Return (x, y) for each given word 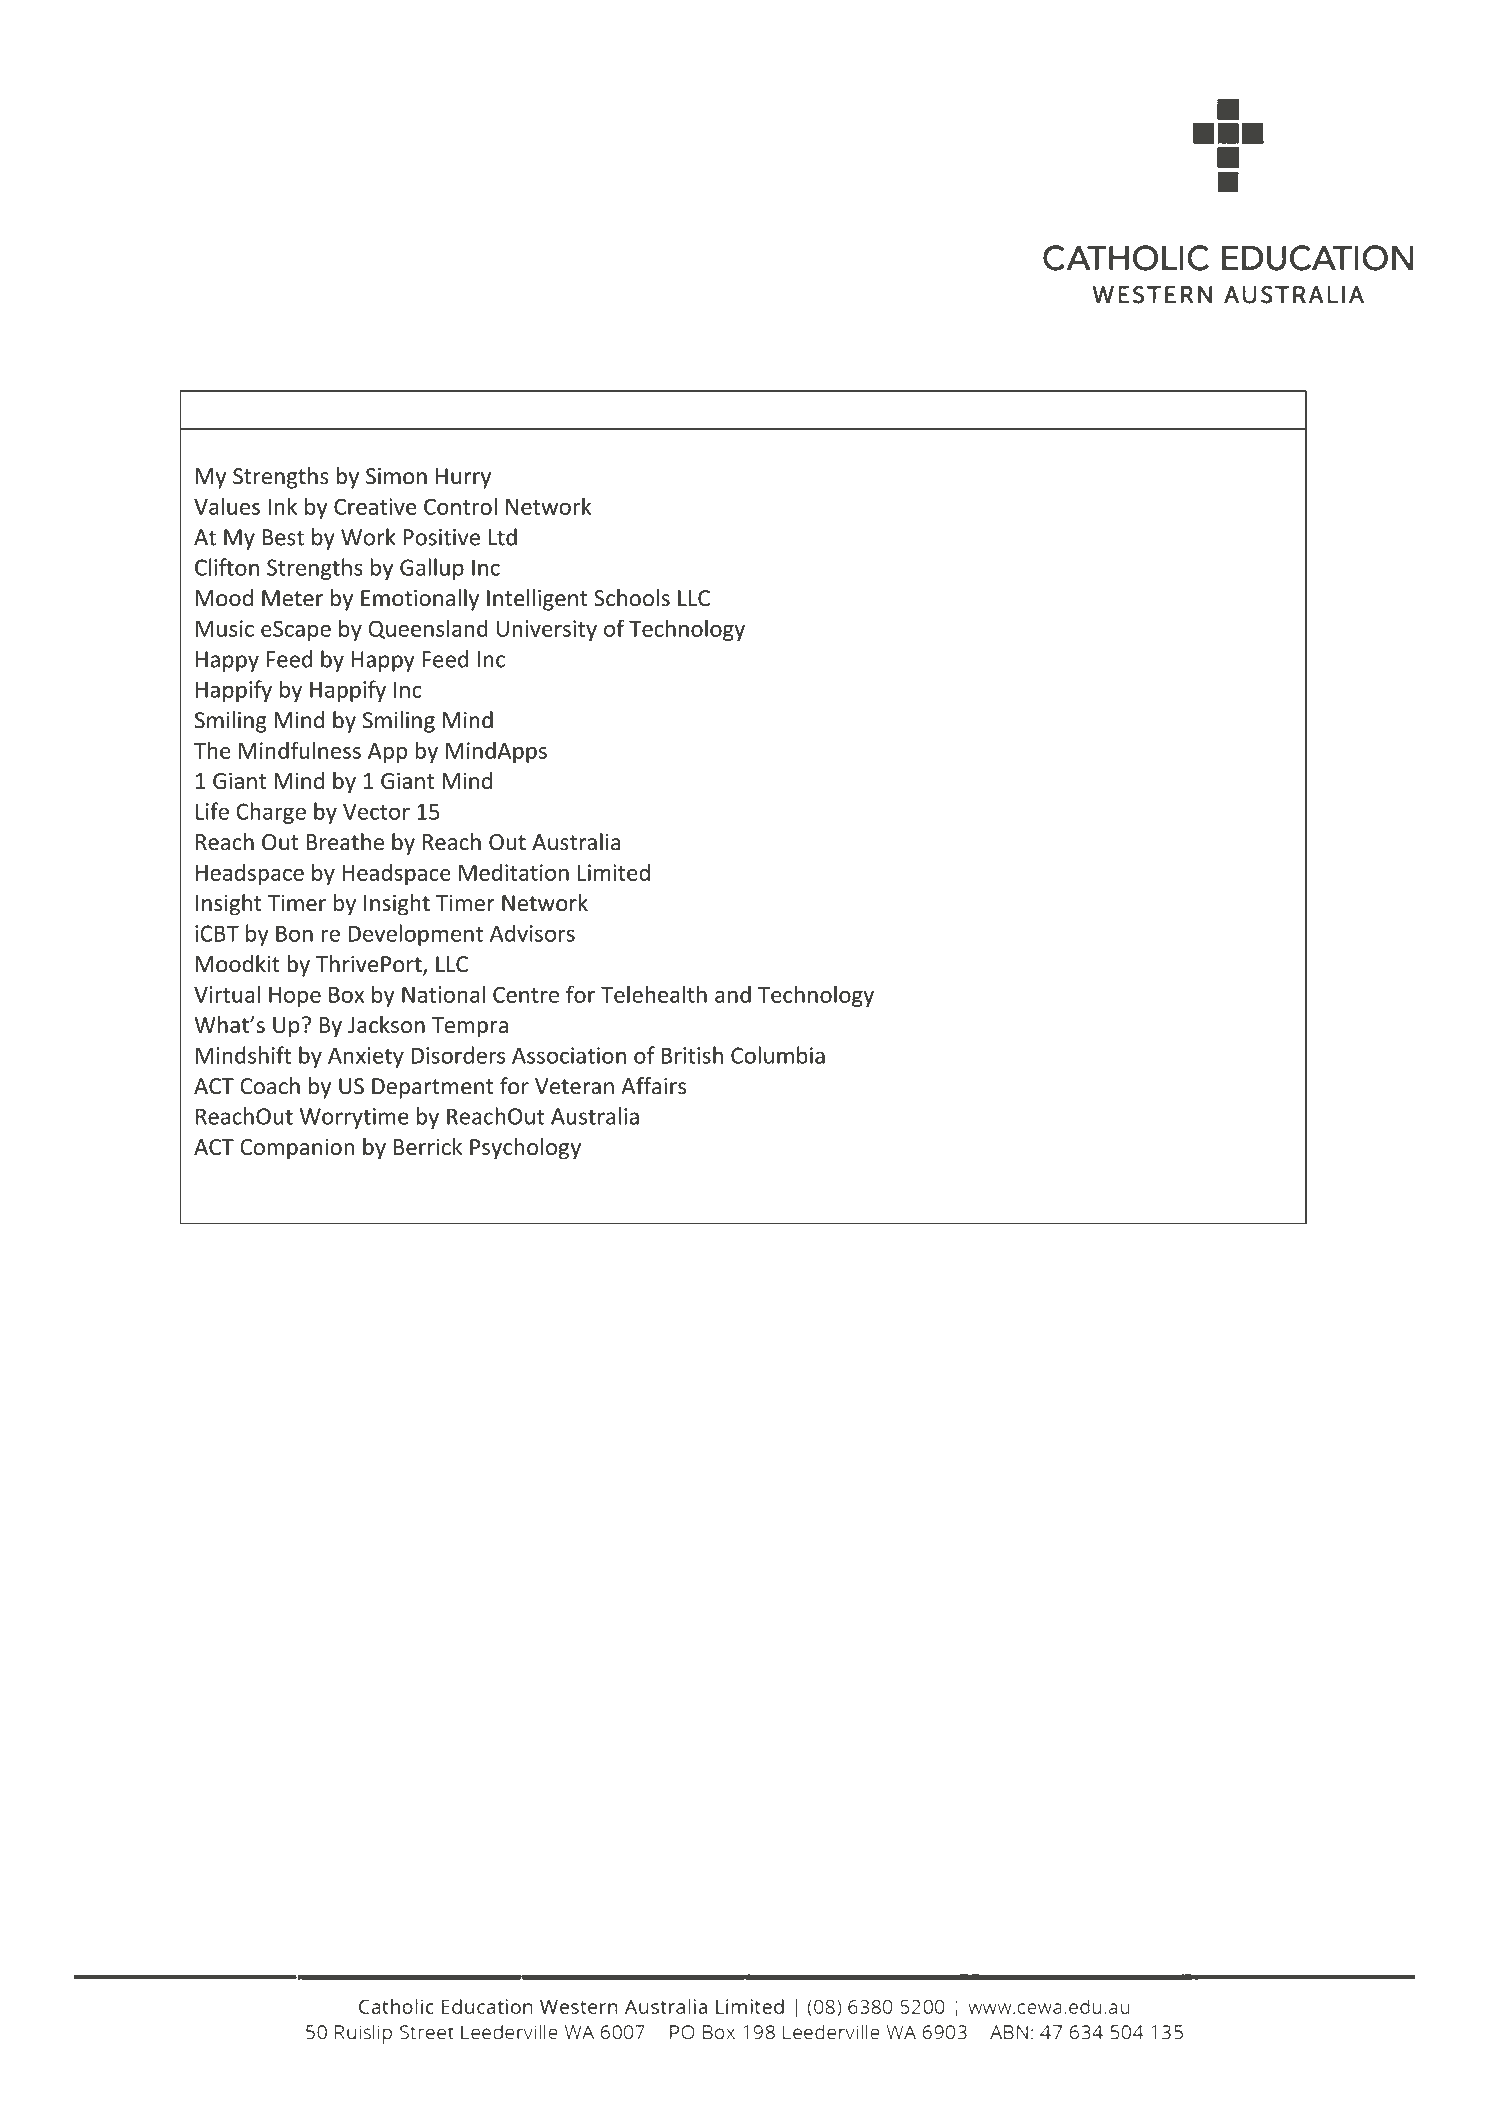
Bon (294, 933)
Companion (297, 1149)
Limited (614, 872)
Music (225, 628)
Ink (282, 506)
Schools (632, 598)
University (547, 630)
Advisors (532, 933)
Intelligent (537, 600)
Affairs (653, 1086)
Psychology (525, 1149)
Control (460, 506)
